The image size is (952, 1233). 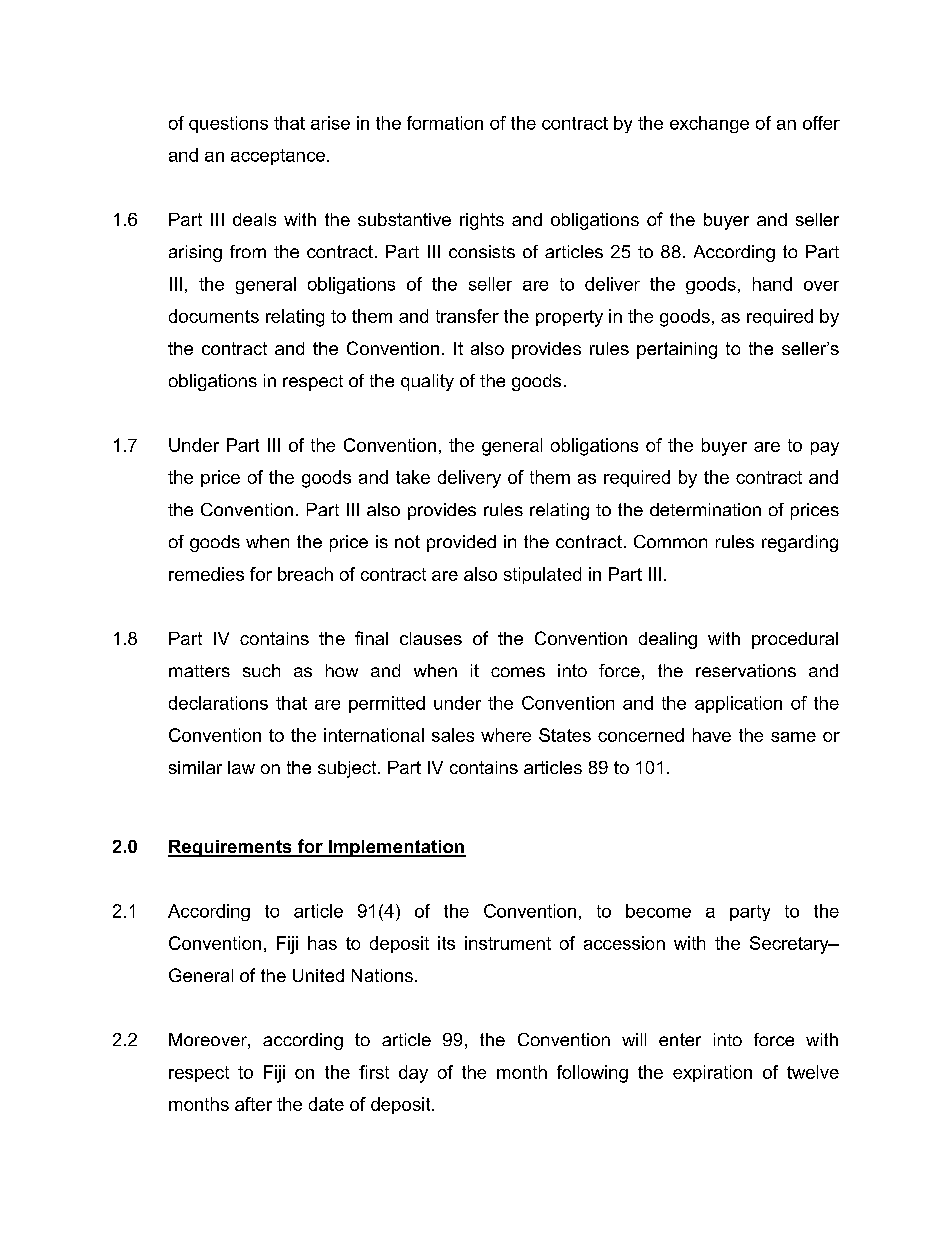 What do you see at coordinates (712, 1073) in the screenshot?
I see `expiration` at bounding box center [712, 1073].
